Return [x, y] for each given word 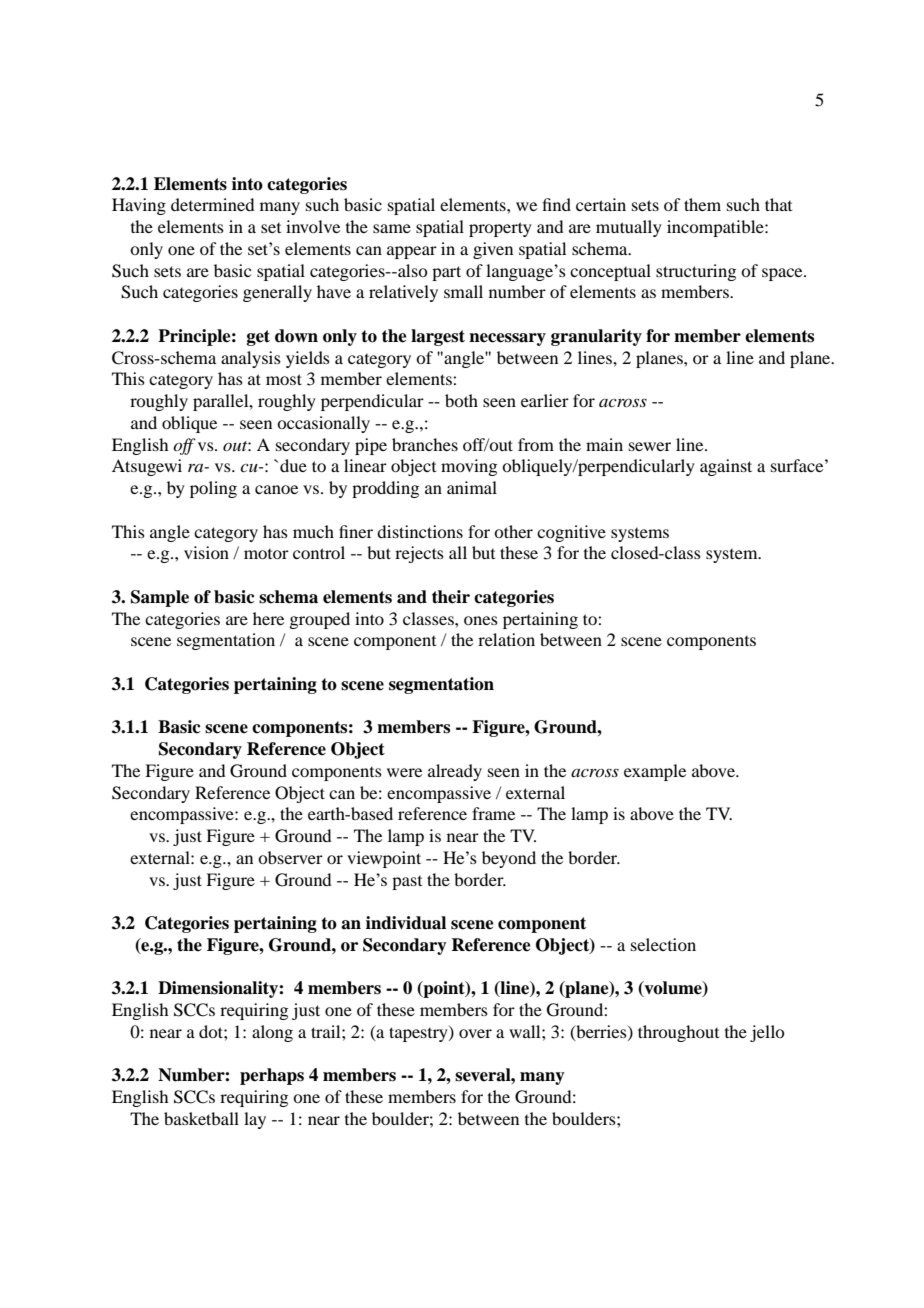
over [475, 1033]
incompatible [716, 228]
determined [212, 204]
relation [506, 639]
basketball [201, 1118]
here [268, 618]
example [655, 772]
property [500, 229]
